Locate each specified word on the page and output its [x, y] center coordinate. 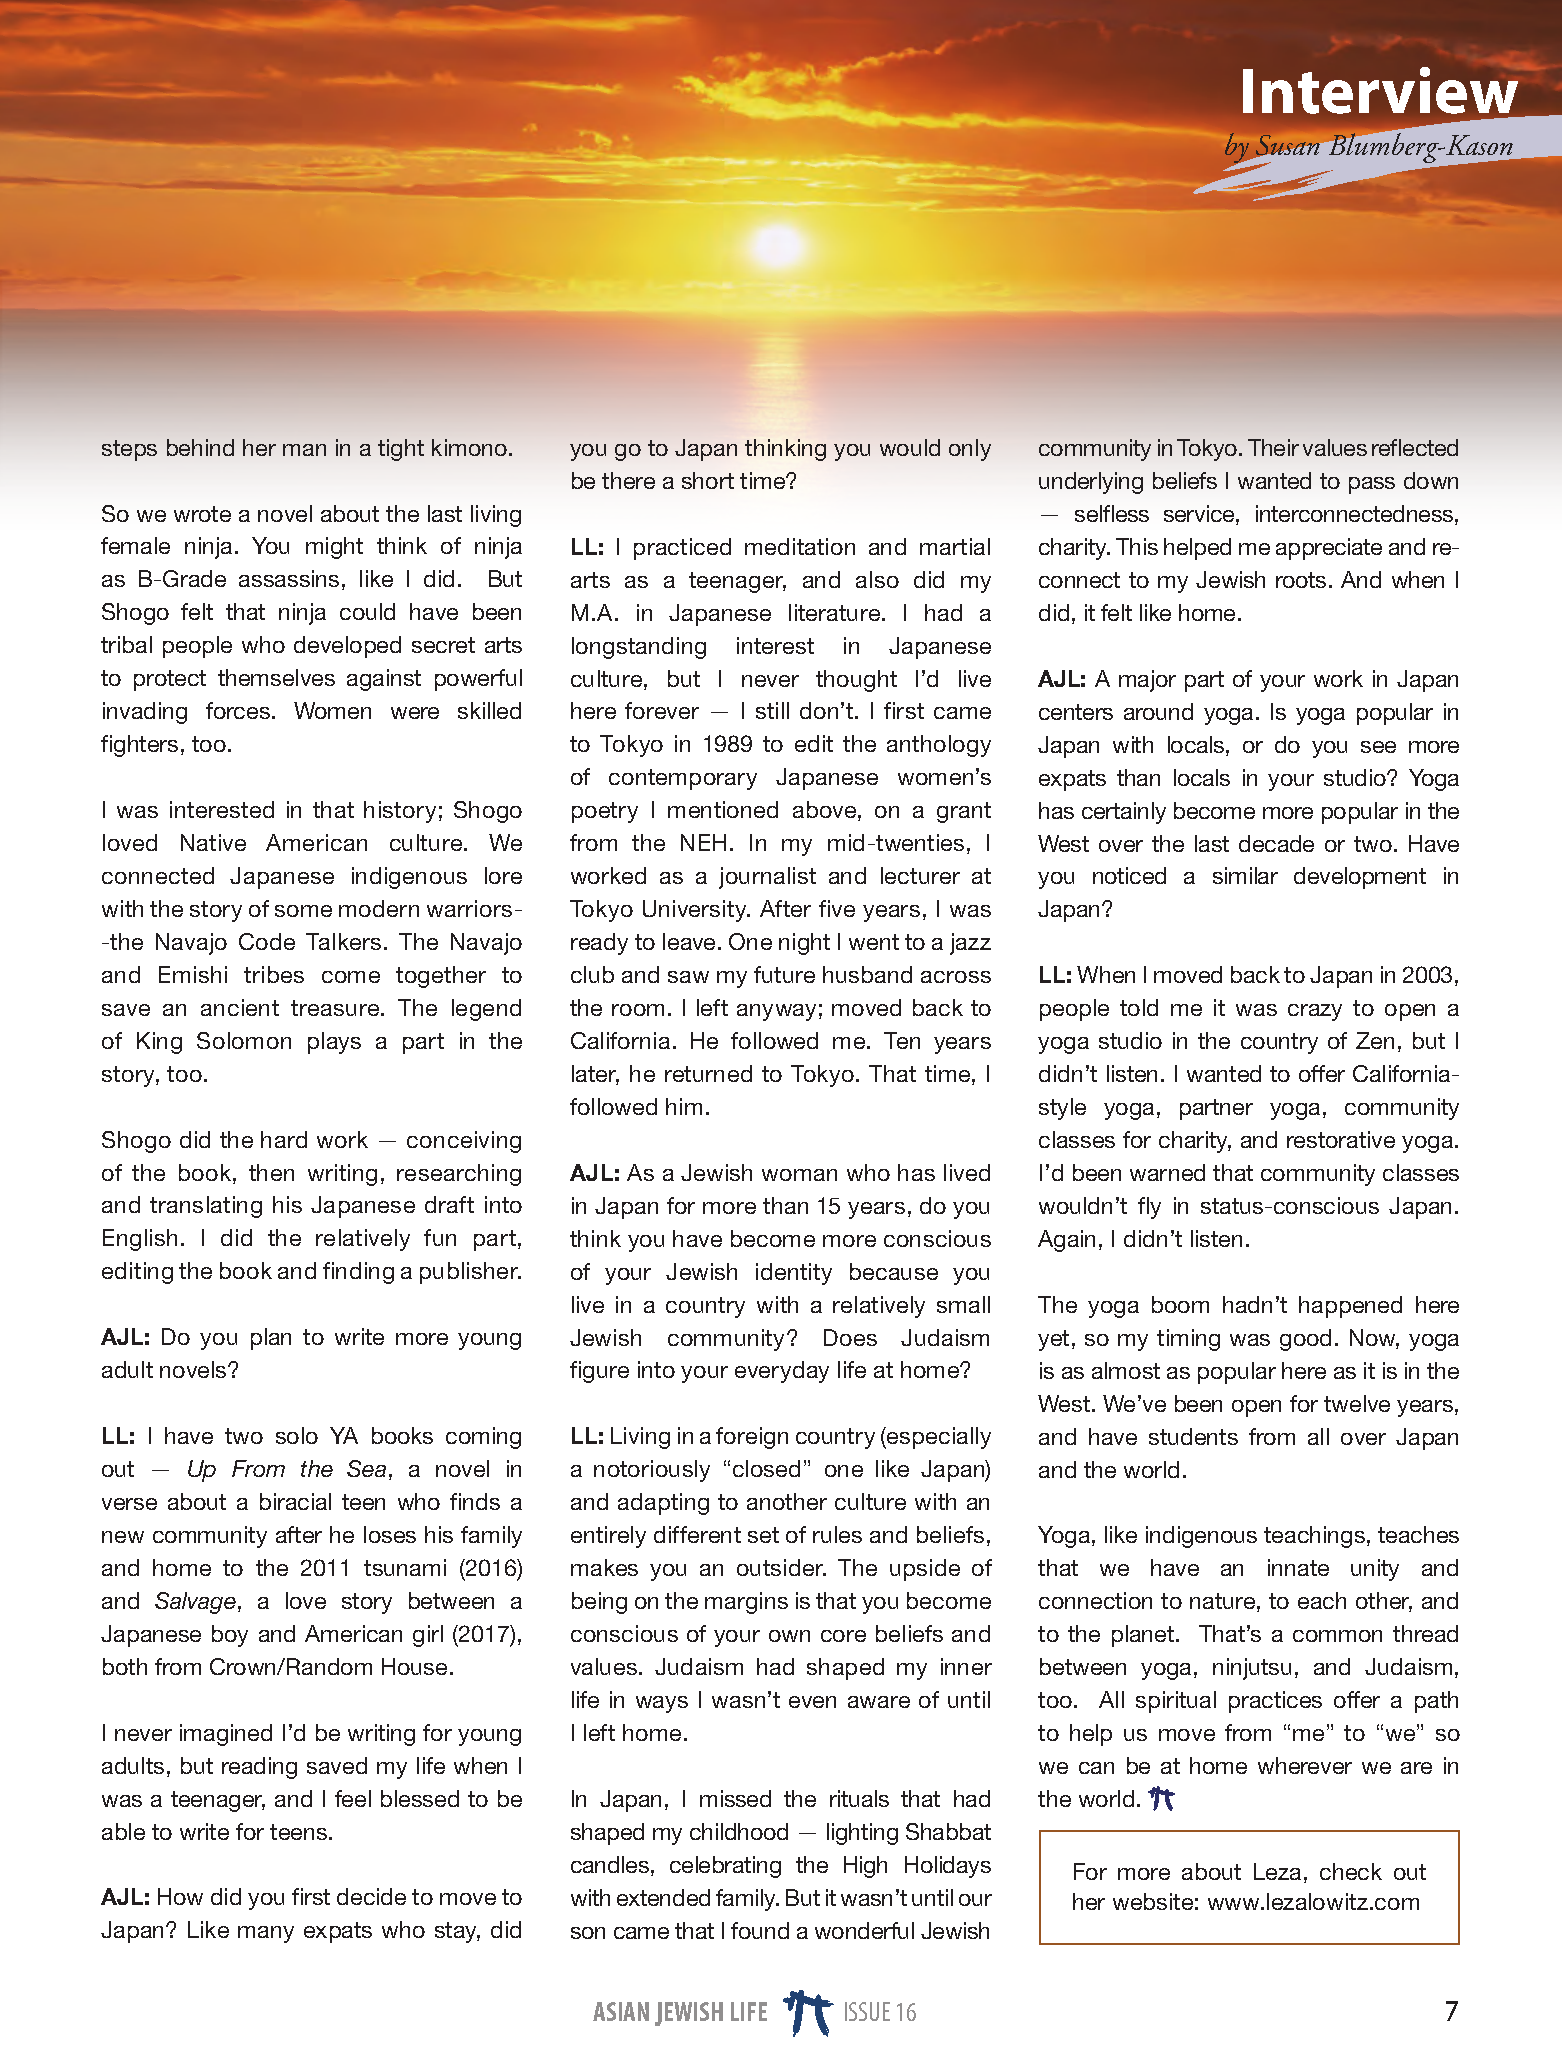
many [266, 1934]
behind [200, 447]
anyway [776, 1012]
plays [334, 1043]
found [760, 1930]
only [970, 450]
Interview [1380, 90]
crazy [1315, 1012]
